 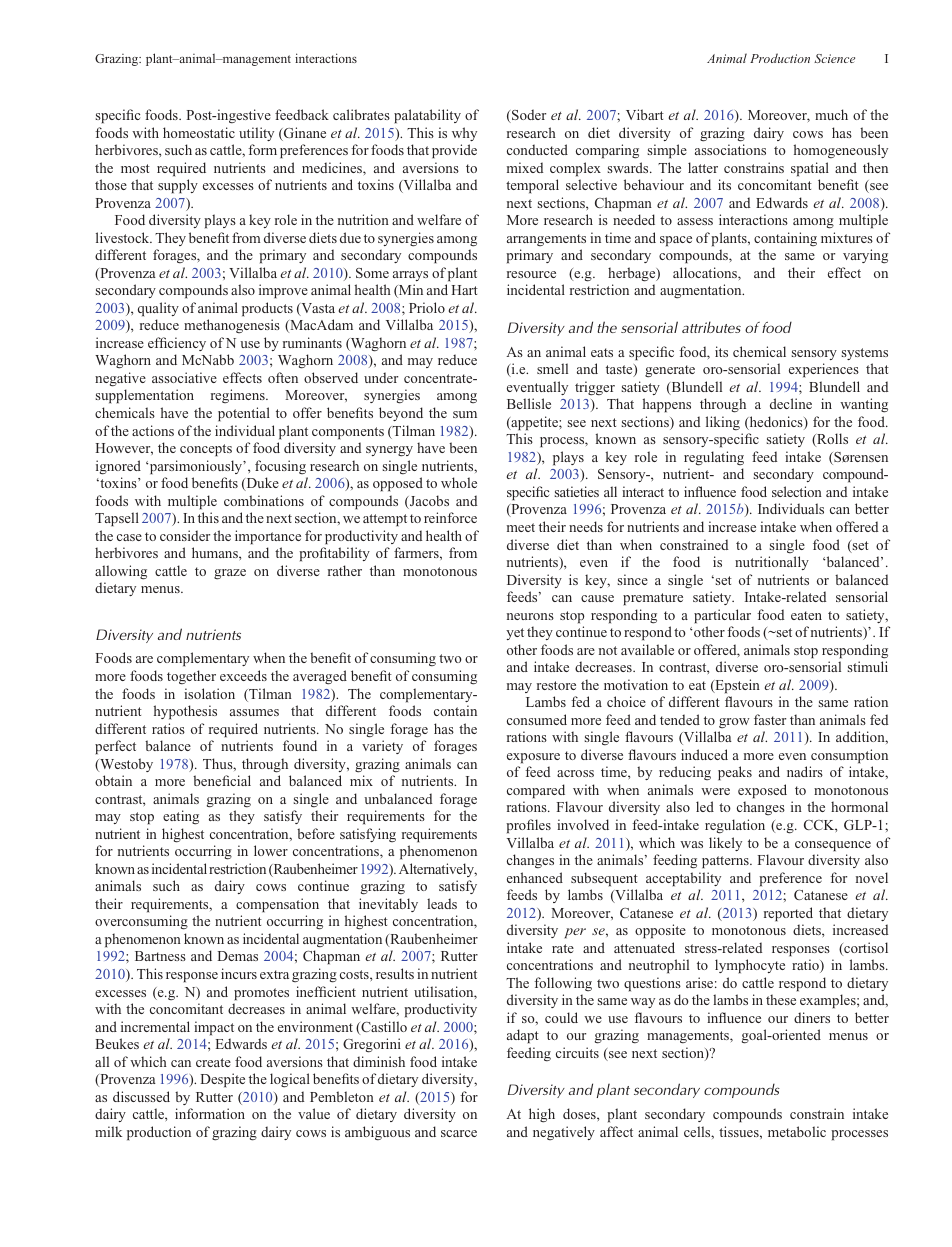 What do you see at coordinates (711, 327) in the page?
I see `attributes` at bounding box center [711, 327].
